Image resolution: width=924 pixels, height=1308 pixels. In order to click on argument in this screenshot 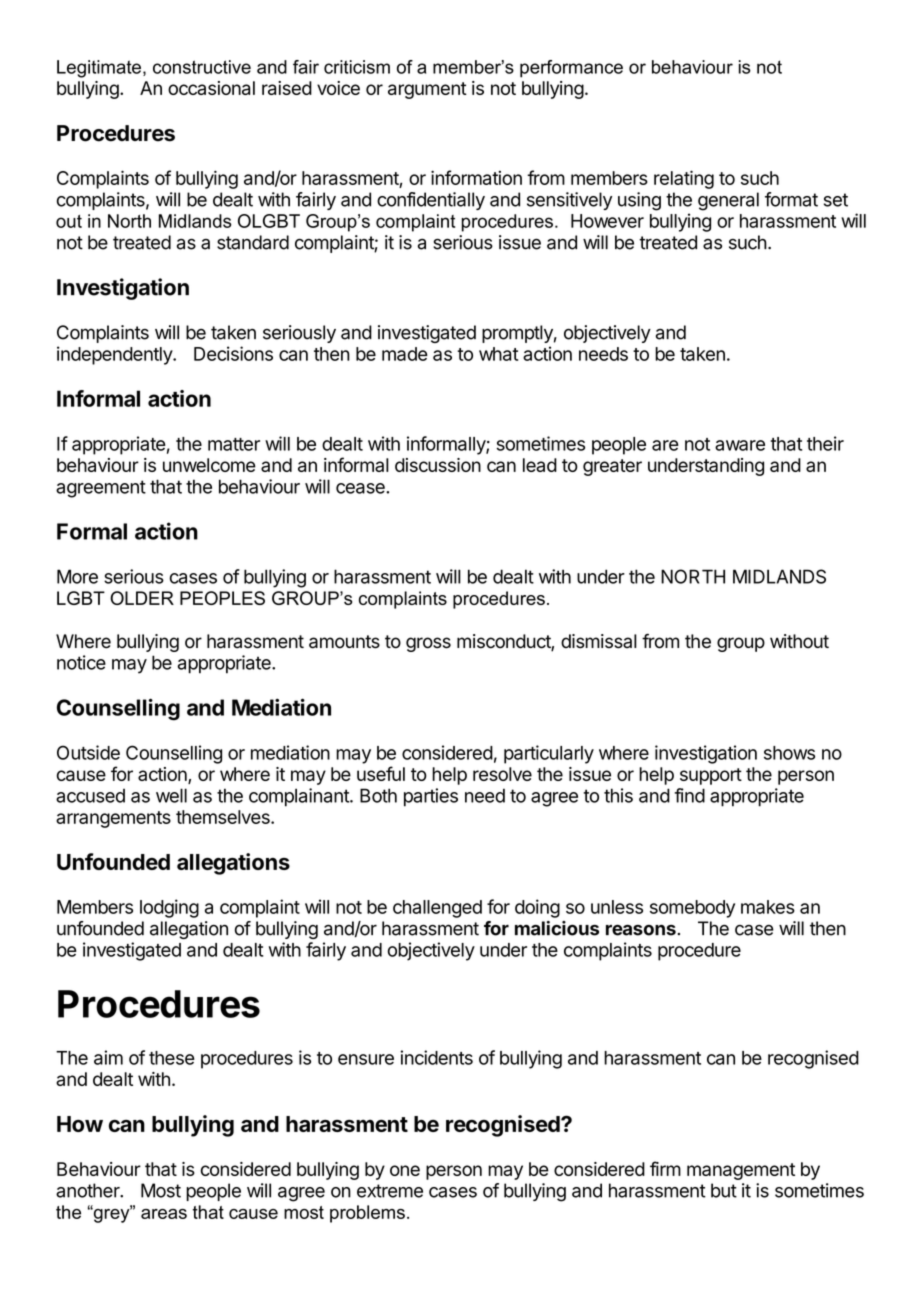, I will do `click(427, 90)`.
